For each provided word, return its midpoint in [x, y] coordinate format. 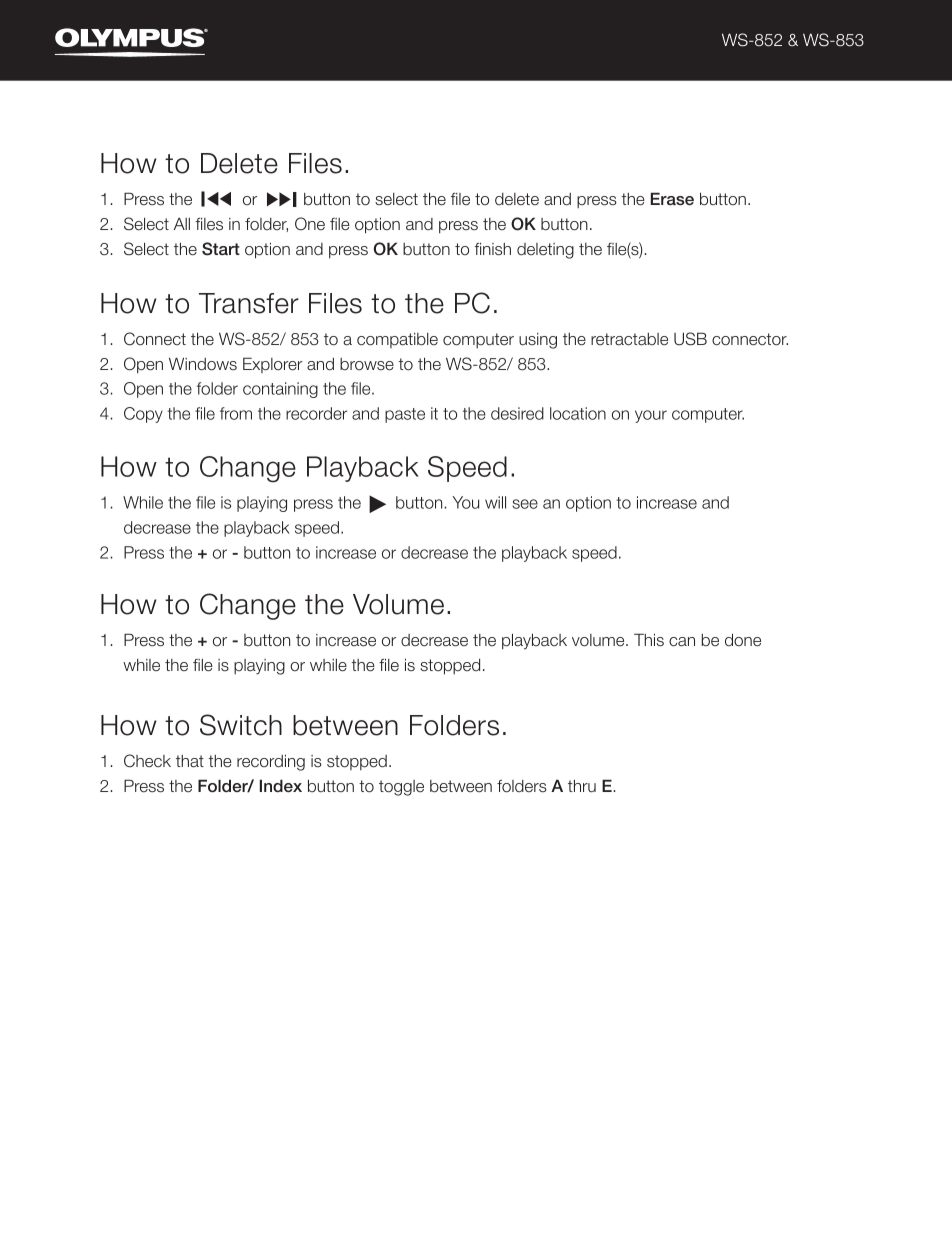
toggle [401, 788]
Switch [241, 725]
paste [405, 415]
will [495, 502]
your [651, 416]
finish [492, 249]
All [182, 224]
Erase [672, 198]
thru [582, 786]
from [236, 413]
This [649, 640]
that [190, 761]
